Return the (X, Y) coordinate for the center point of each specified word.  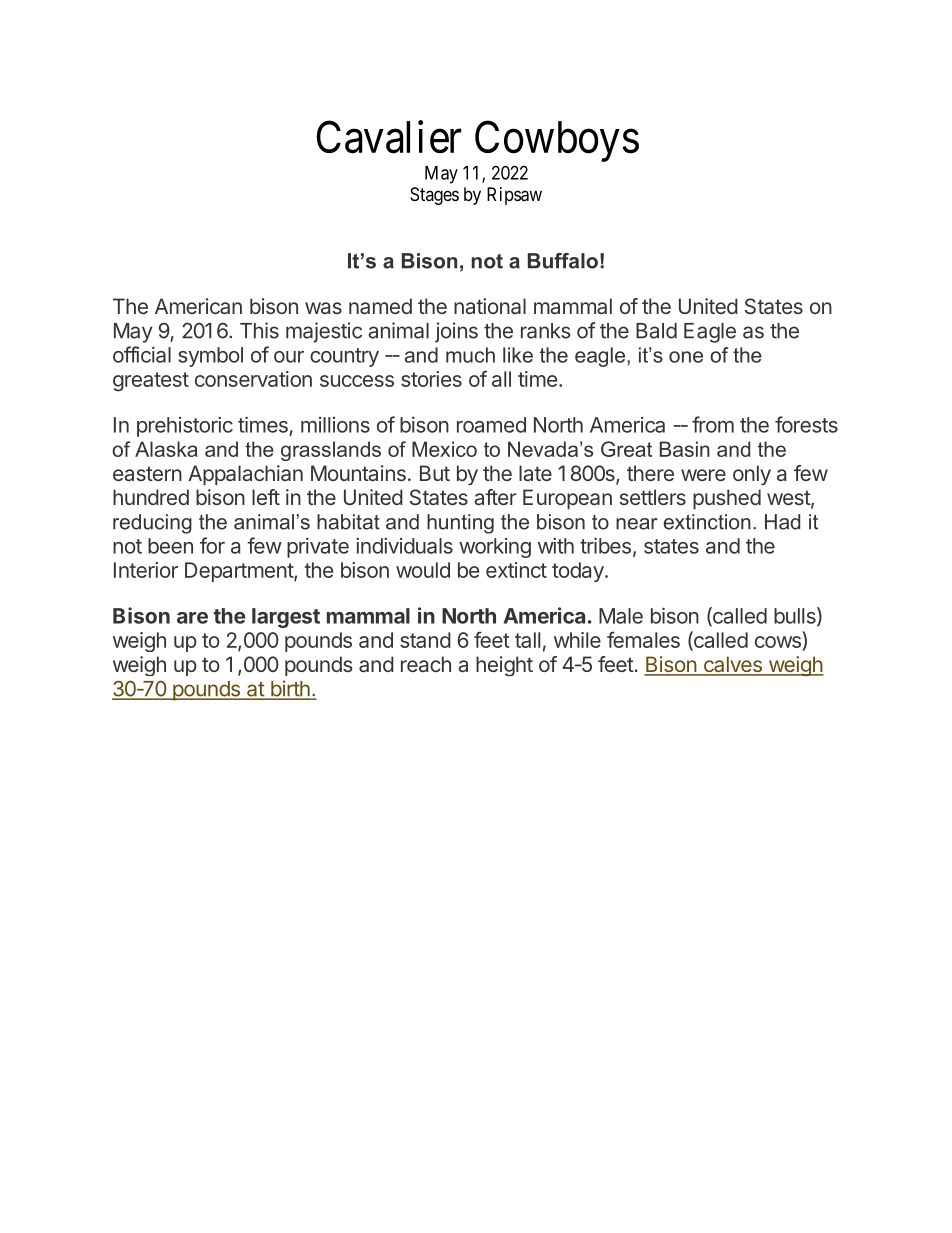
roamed (491, 425)
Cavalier (389, 137)
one (686, 357)
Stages (434, 196)
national (490, 306)
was (323, 308)
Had (782, 522)
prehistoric (185, 427)
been (170, 546)
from (713, 424)
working (495, 548)
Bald (656, 331)
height (504, 666)
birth (290, 689)
